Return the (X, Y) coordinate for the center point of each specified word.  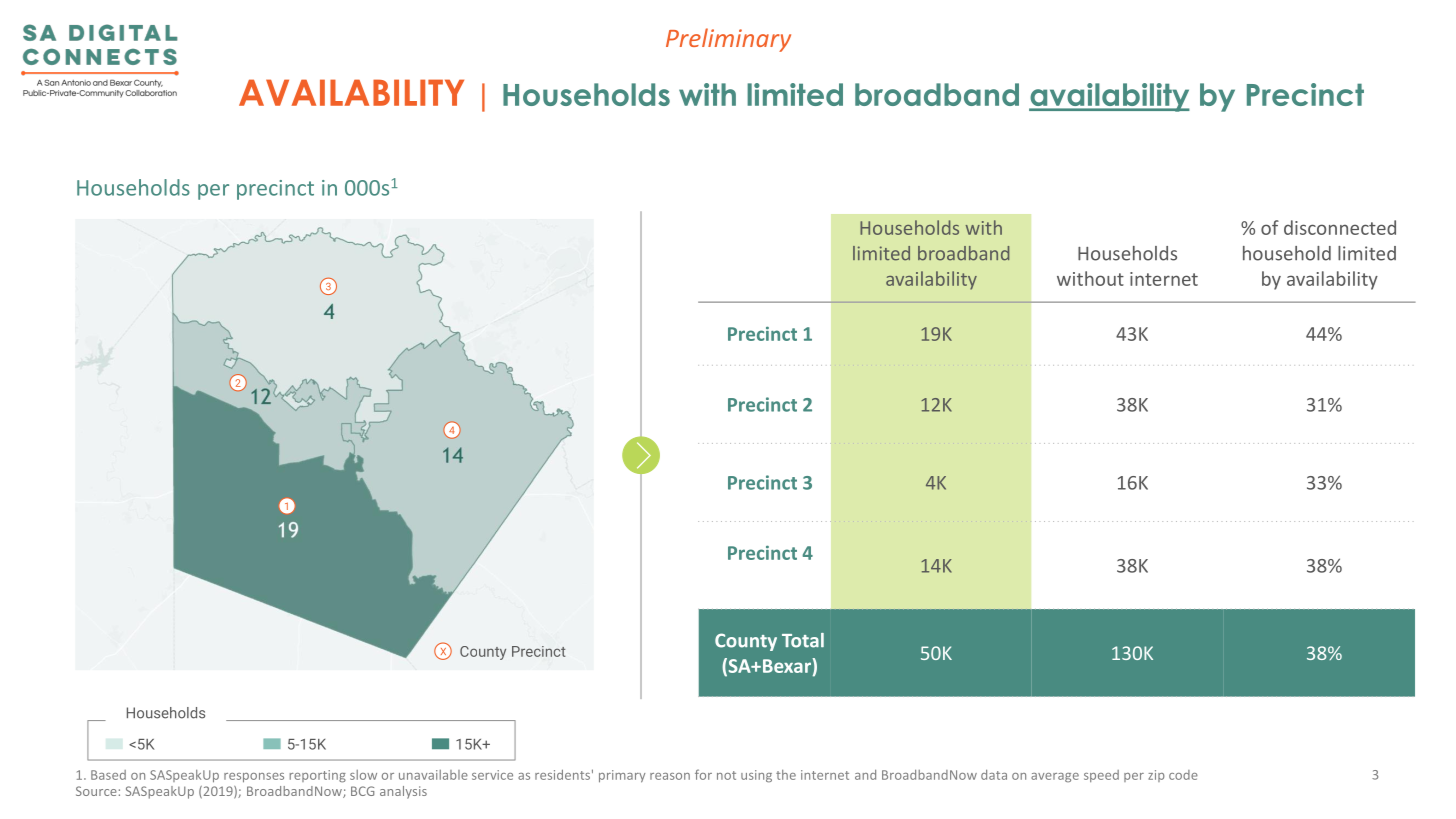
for (703, 774)
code (1183, 775)
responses (254, 778)
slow (363, 775)
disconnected (1340, 227)
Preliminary (728, 40)
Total (803, 640)
